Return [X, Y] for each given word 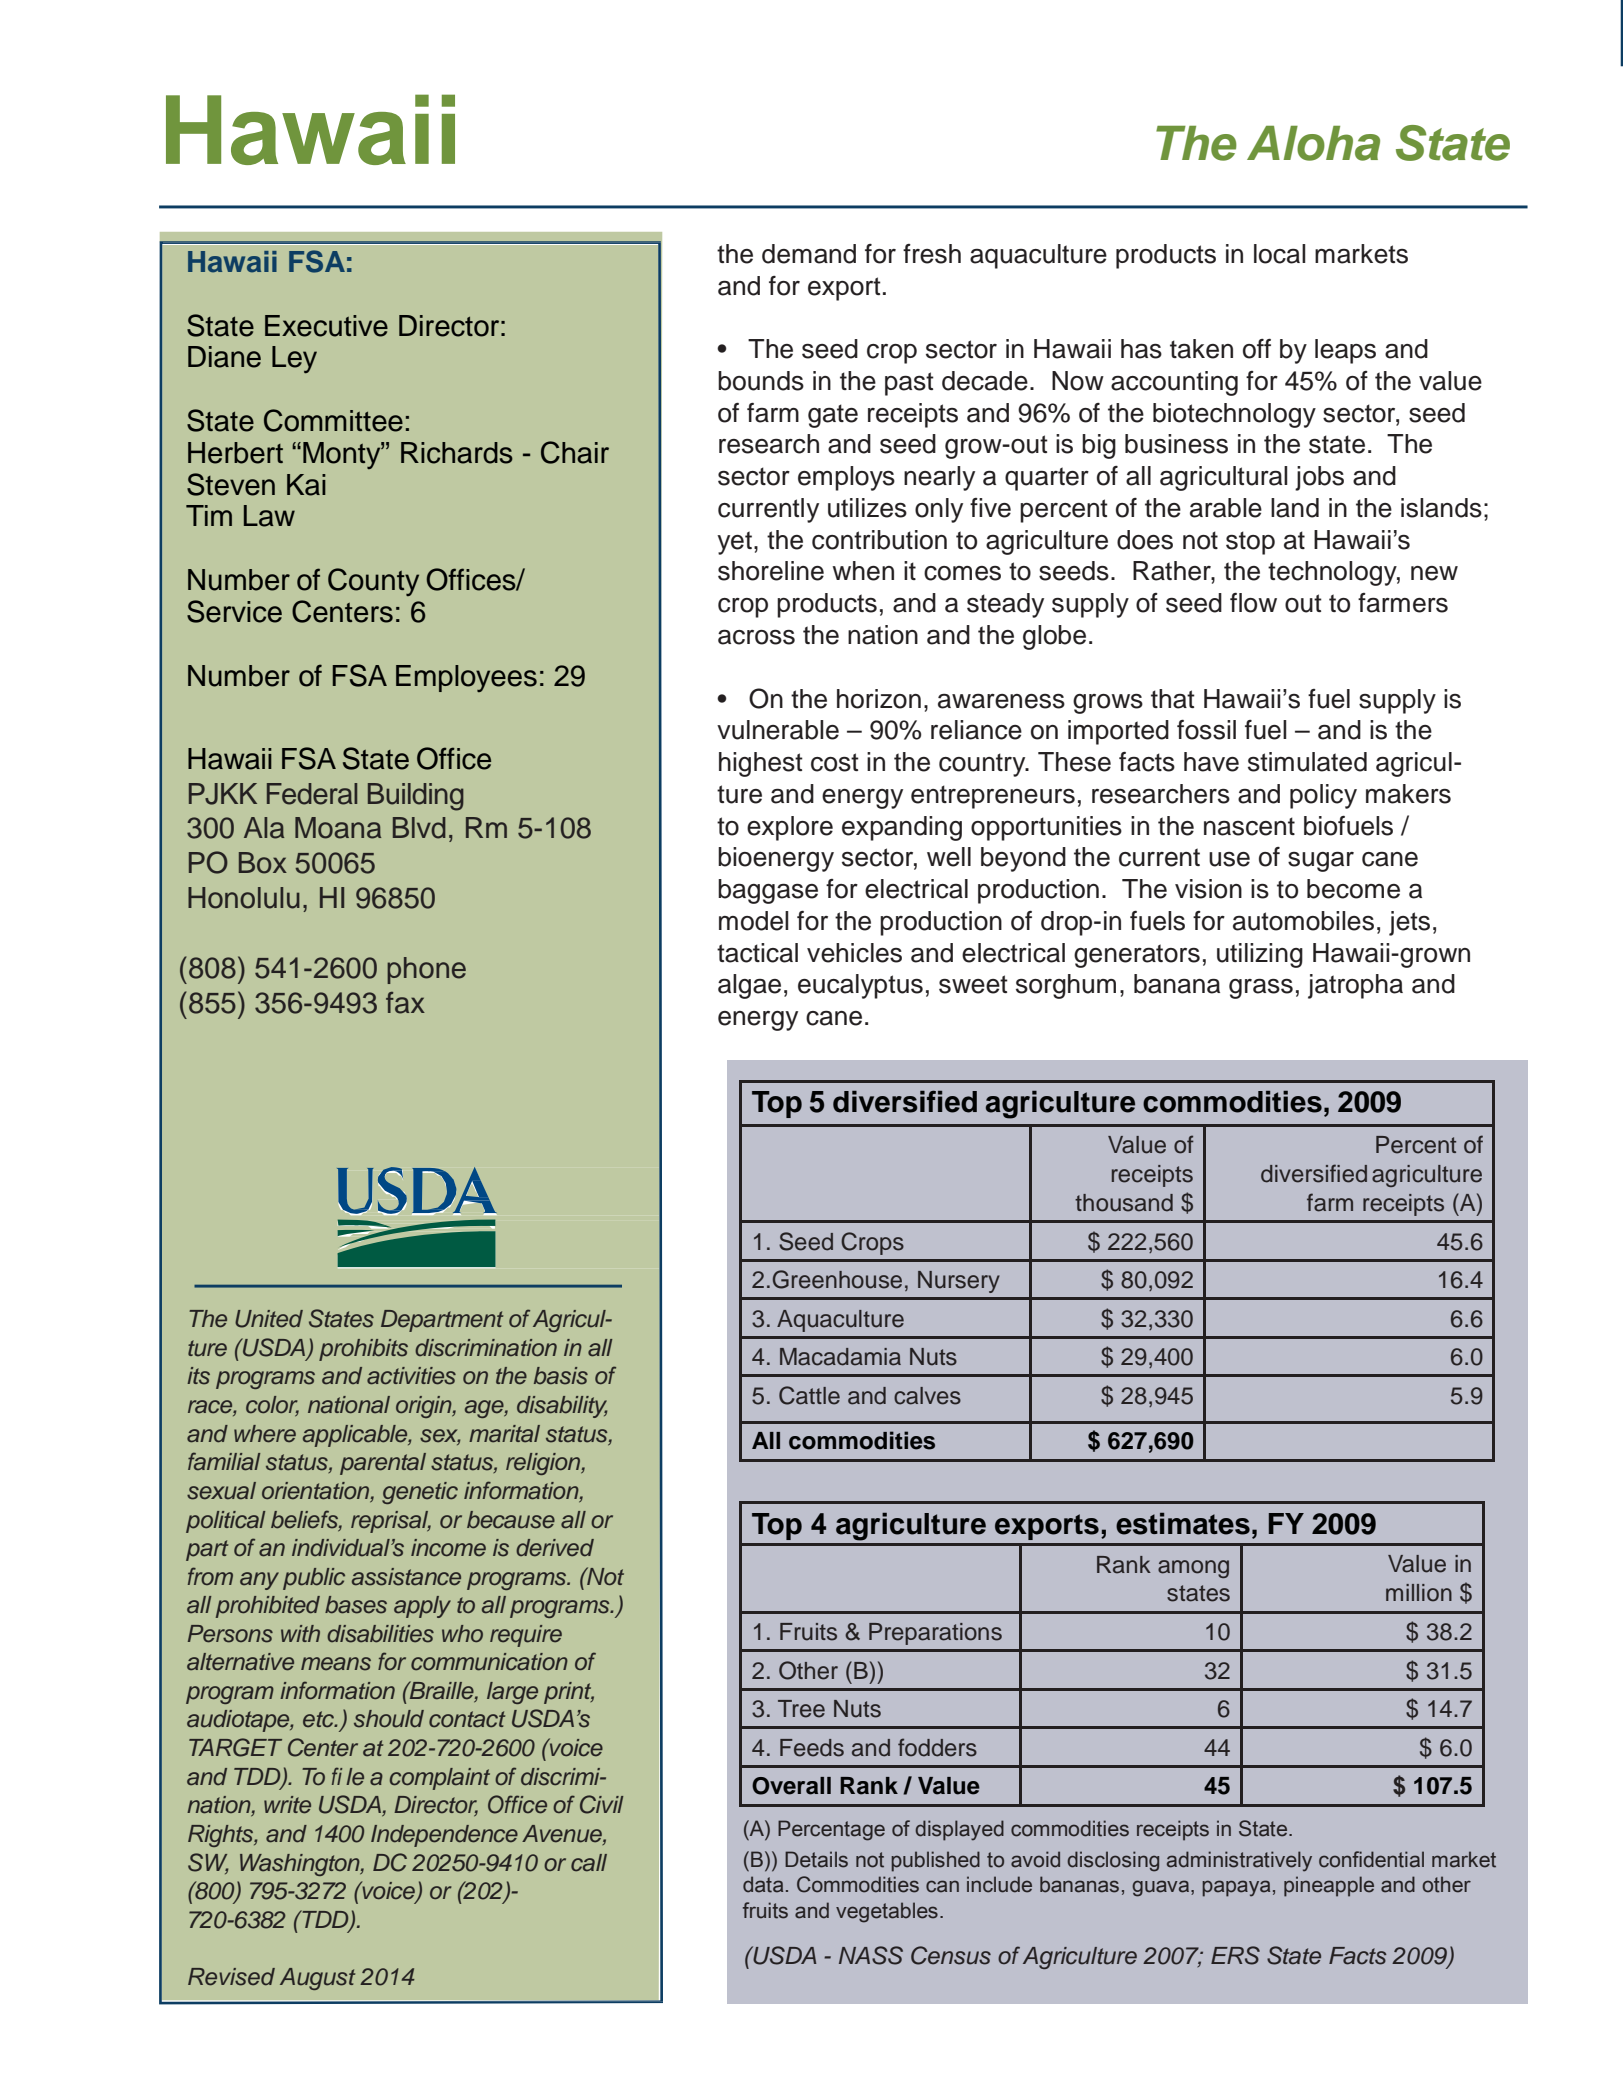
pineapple [1329, 1886]
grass [1261, 989]
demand [809, 254]
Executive [326, 326]
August [317, 1979]
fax [405, 1003]
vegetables [887, 1912]
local [1279, 254]
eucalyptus [860, 986]
